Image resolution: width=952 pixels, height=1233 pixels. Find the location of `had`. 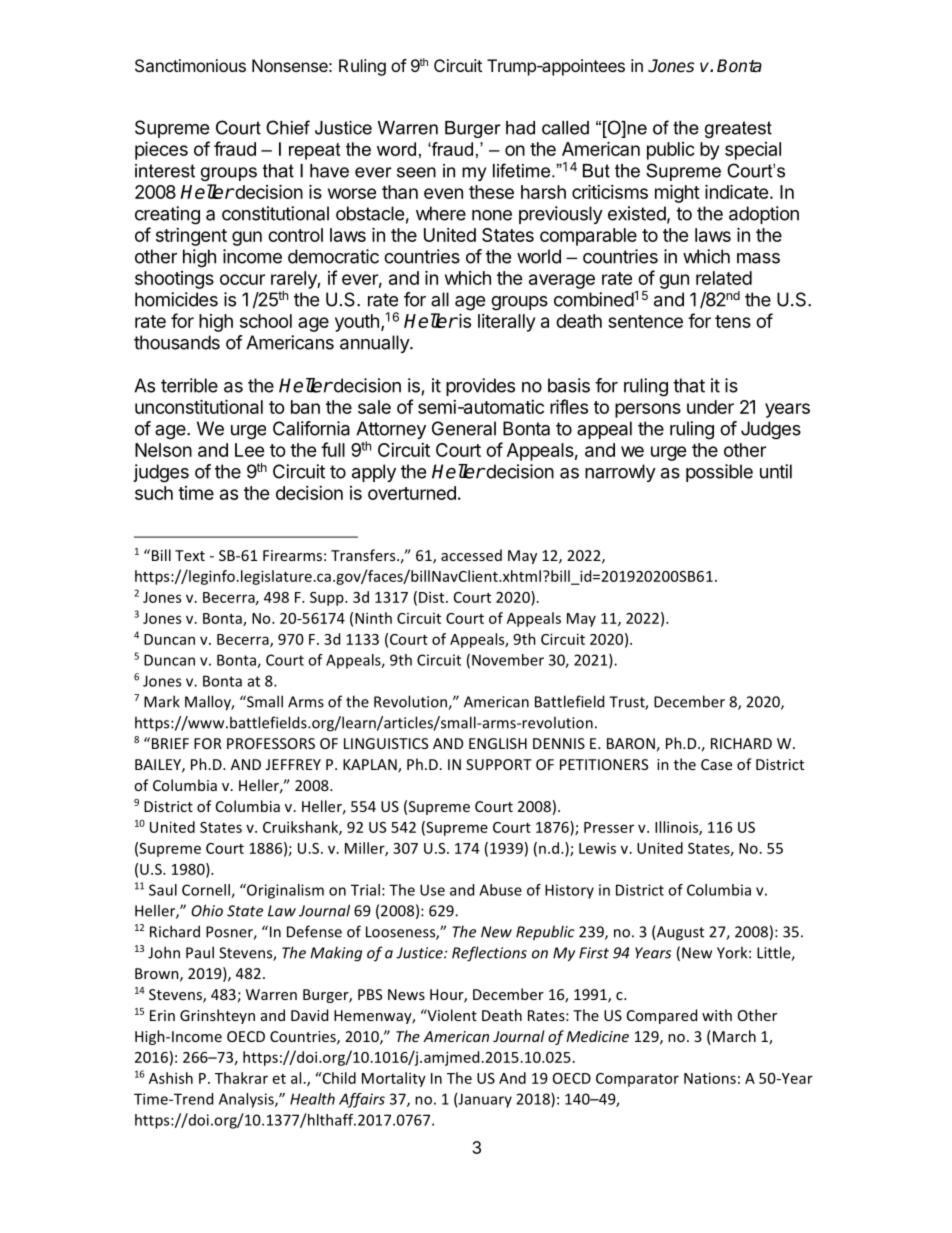

had is located at coordinates (520, 128).
